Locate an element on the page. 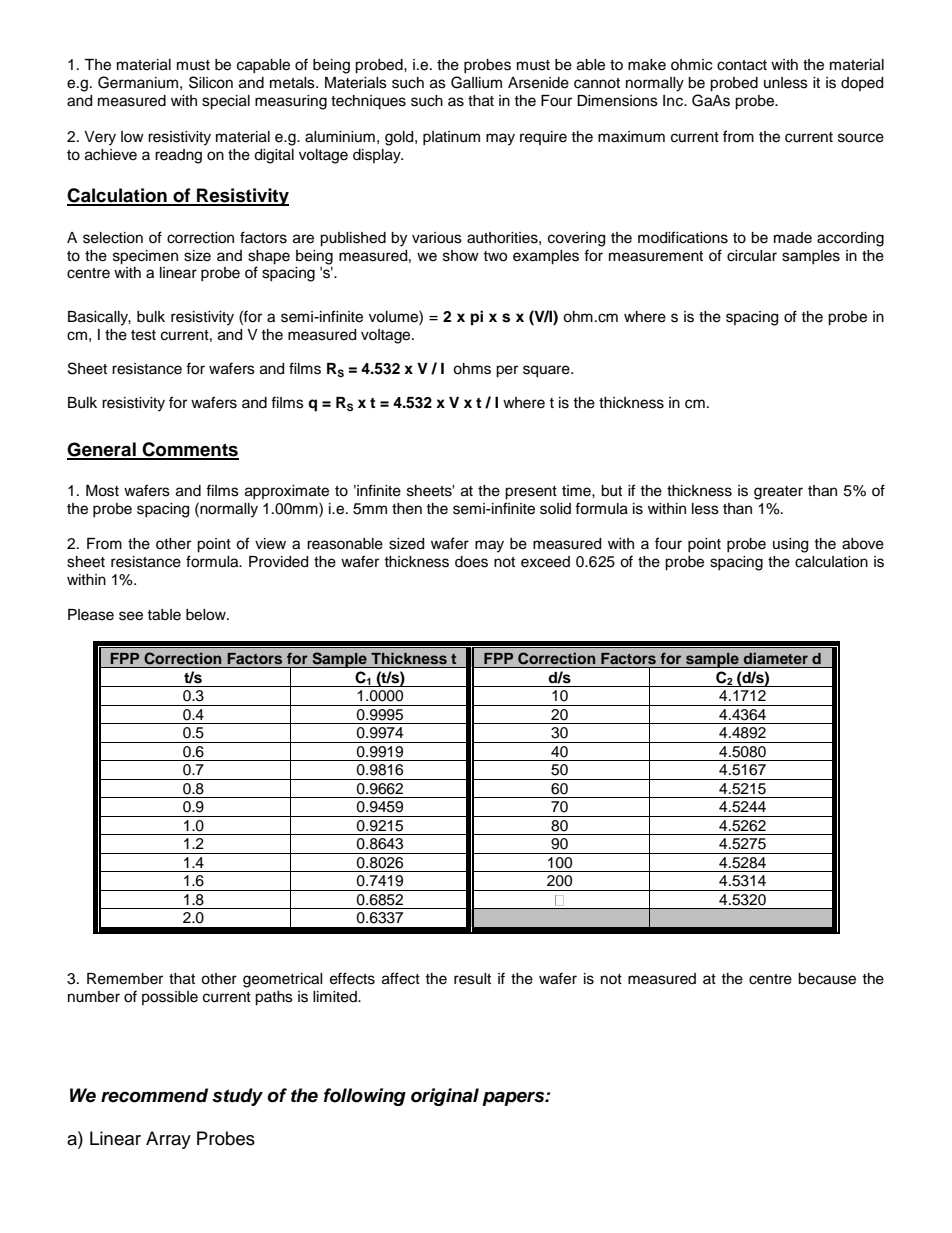  because is located at coordinates (827, 979).
